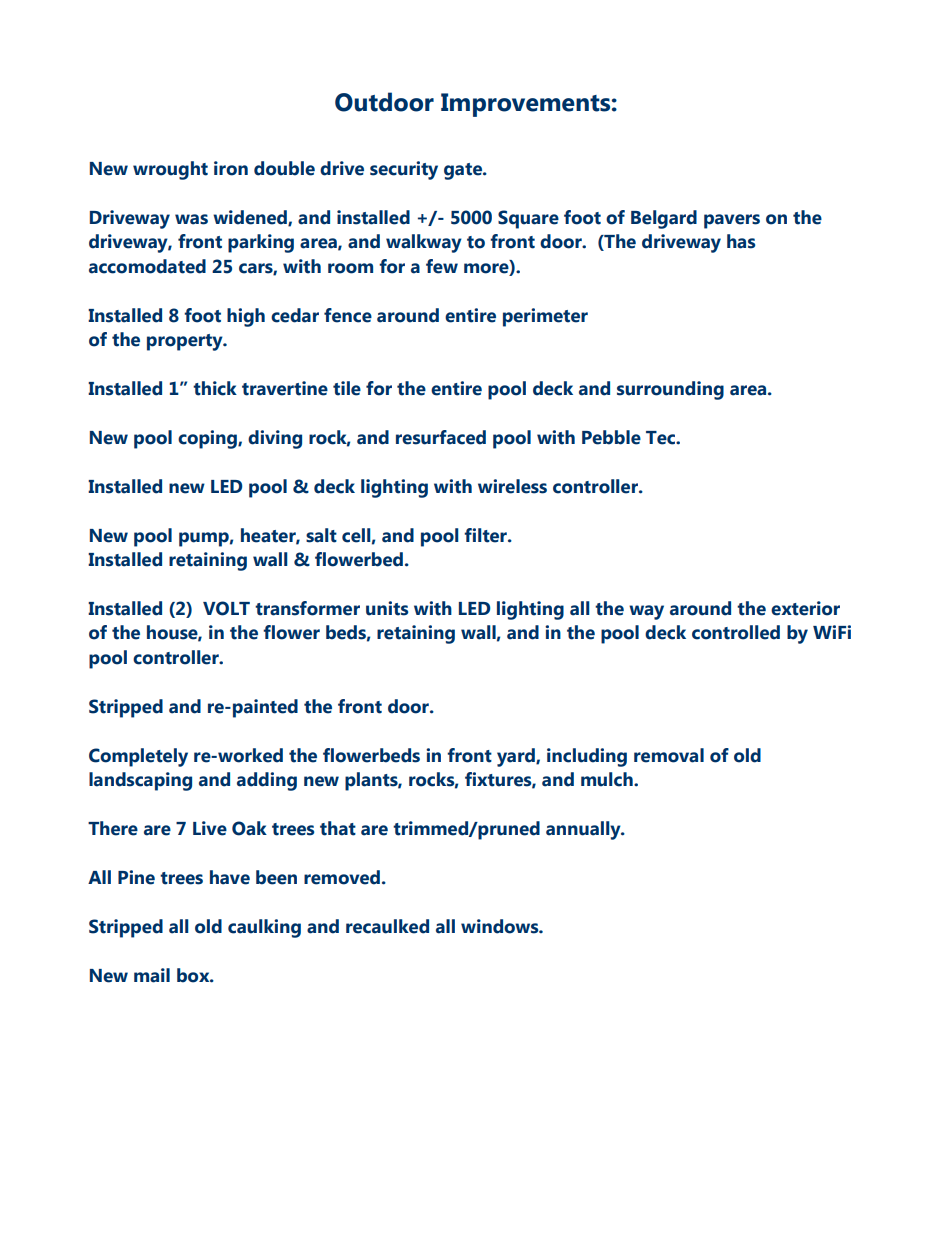 The image size is (952, 1233). Describe the element at coordinates (138, 757) in the screenshot. I see `Completely` at that location.
